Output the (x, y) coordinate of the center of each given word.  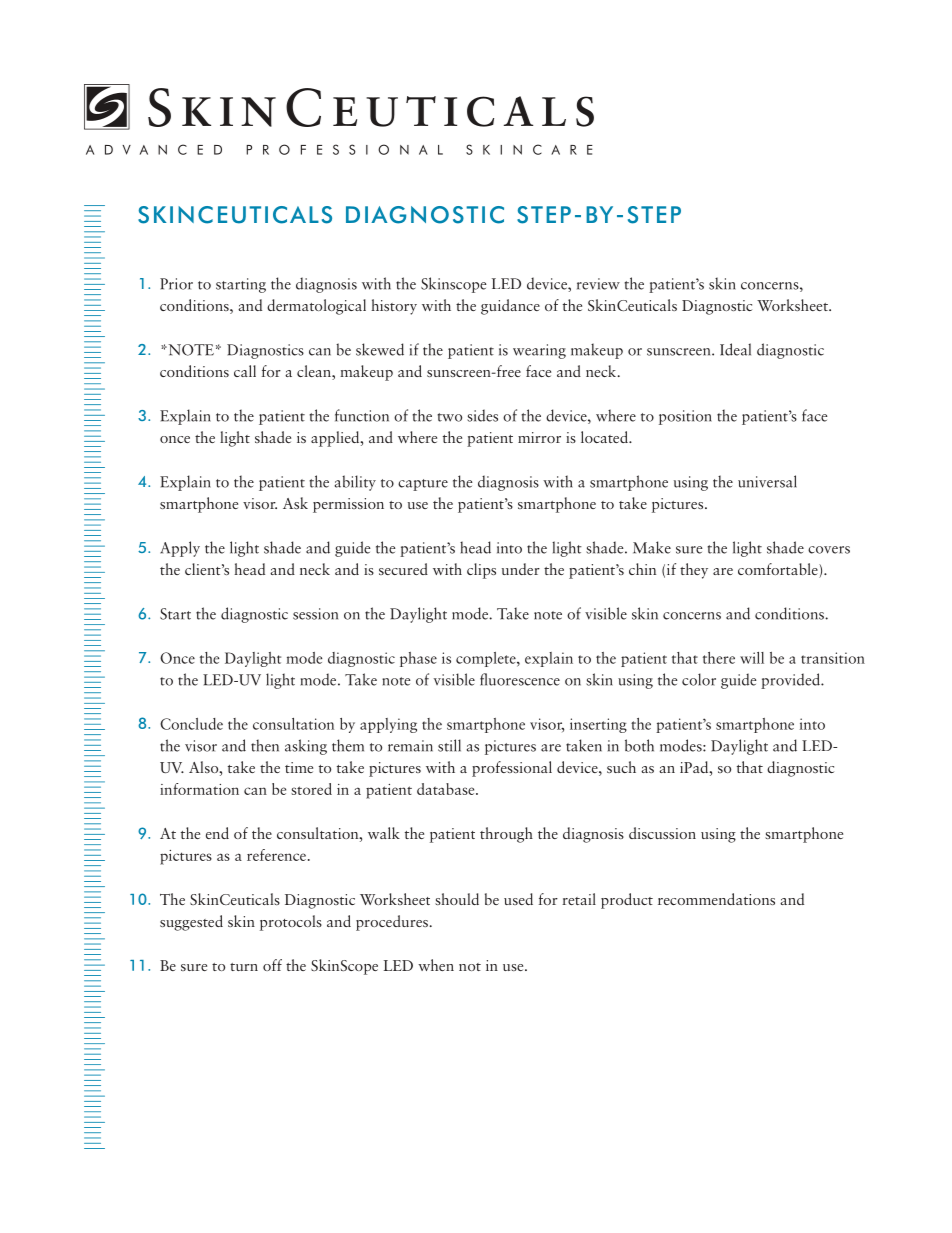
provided (791, 681)
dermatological (316, 307)
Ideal (735, 349)
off (272, 965)
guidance (510, 307)
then (265, 745)
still (449, 745)
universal (767, 481)
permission (348, 505)
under (521, 569)
